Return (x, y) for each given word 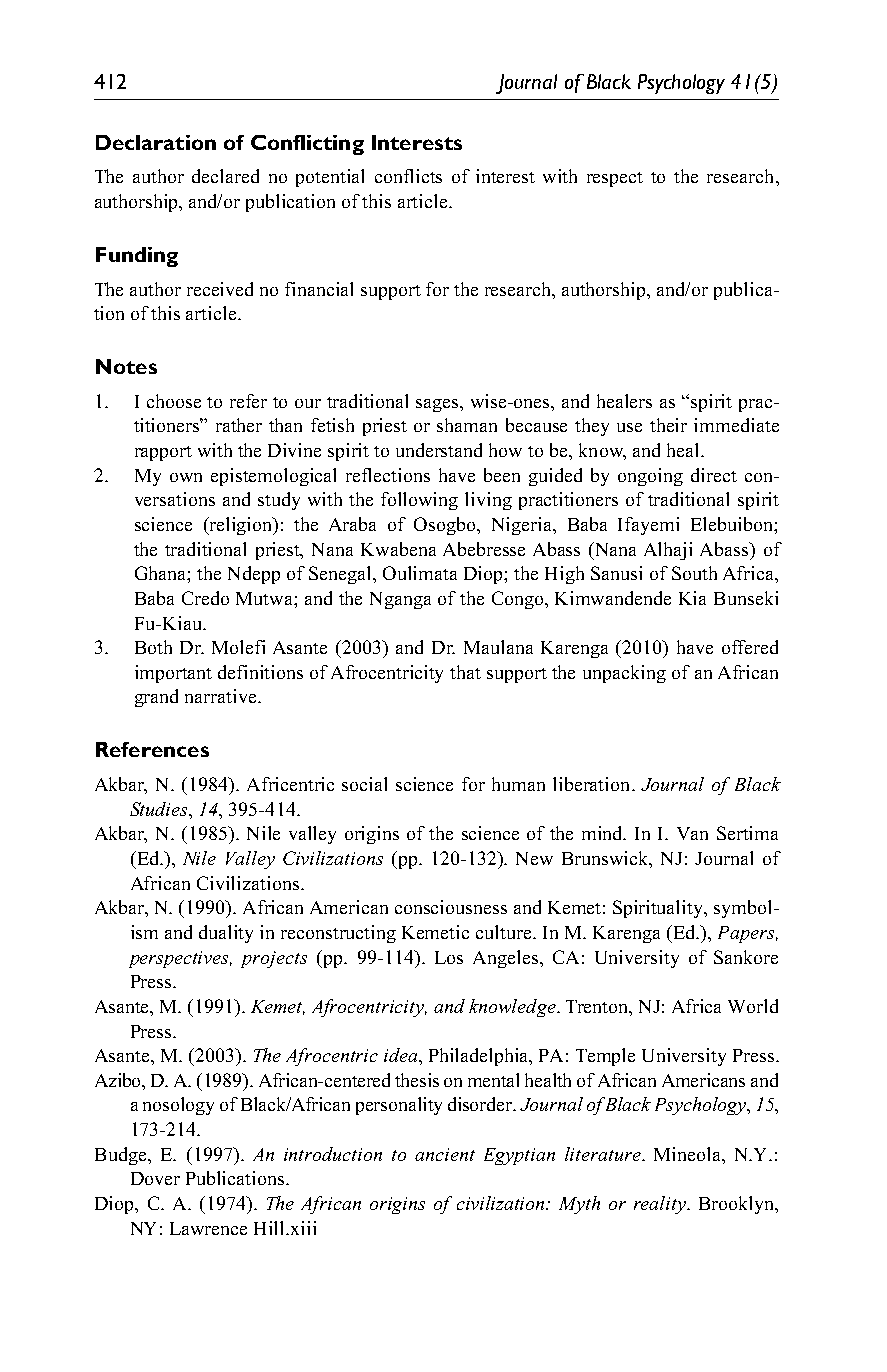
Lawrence (208, 1228)
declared (225, 176)
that (465, 672)
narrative (222, 696)
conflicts (408, 176)
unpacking (624, 674)
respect (615, 179)
